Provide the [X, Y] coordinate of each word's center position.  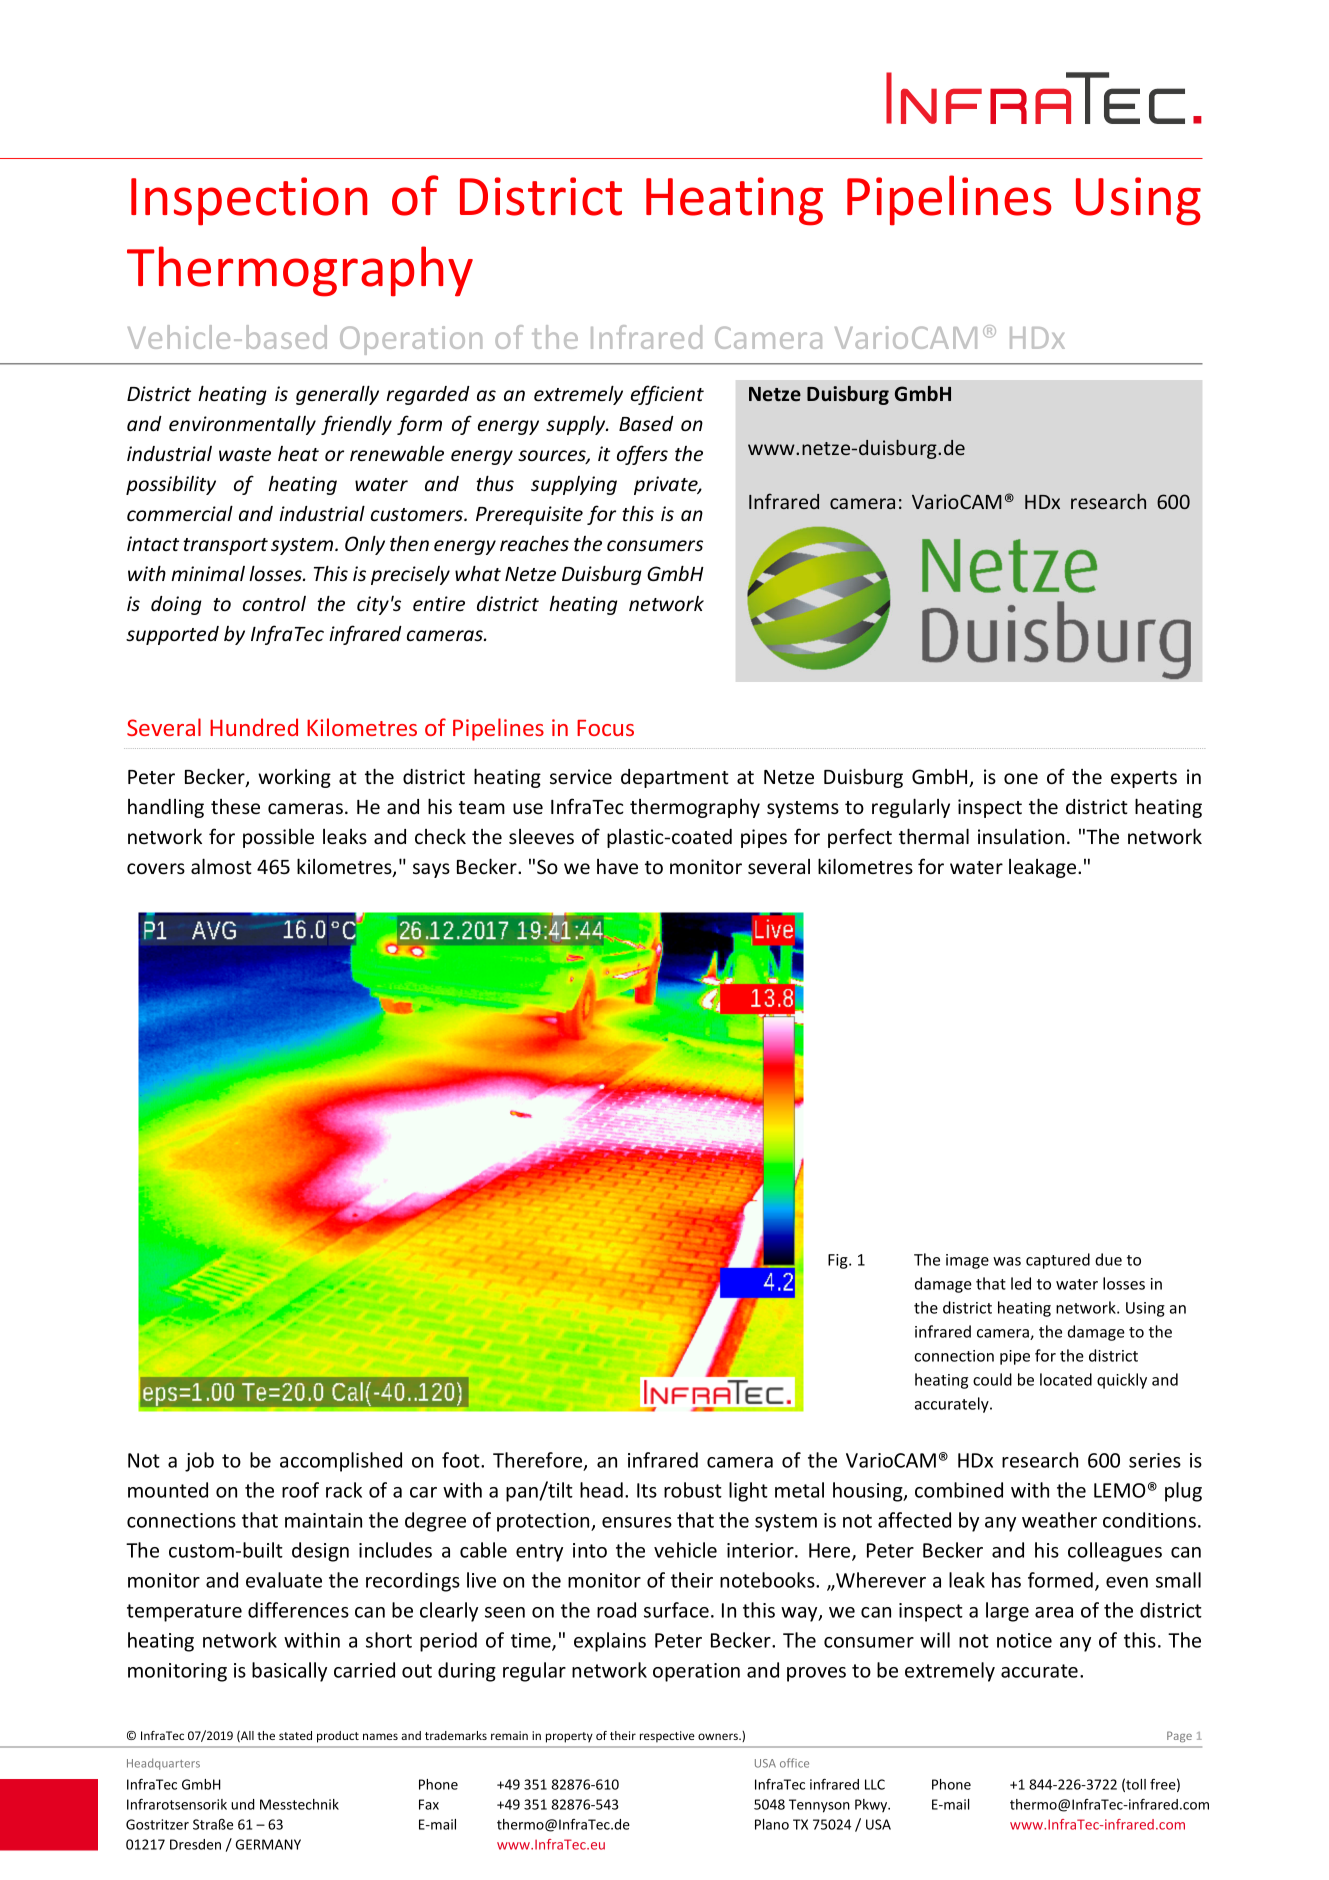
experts [1144, 779]
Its [647, 1490]
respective [667, 1737]
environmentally [242, 425]
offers [642, 455]
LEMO [1120, 1490]
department [675, 778]
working [294, 778]
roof [300, 1490]
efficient [667, 395]
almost [221, 866]
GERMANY [268, 1844]
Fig [839, 1261]
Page [1179, 1737]
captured [1058, 1261]
